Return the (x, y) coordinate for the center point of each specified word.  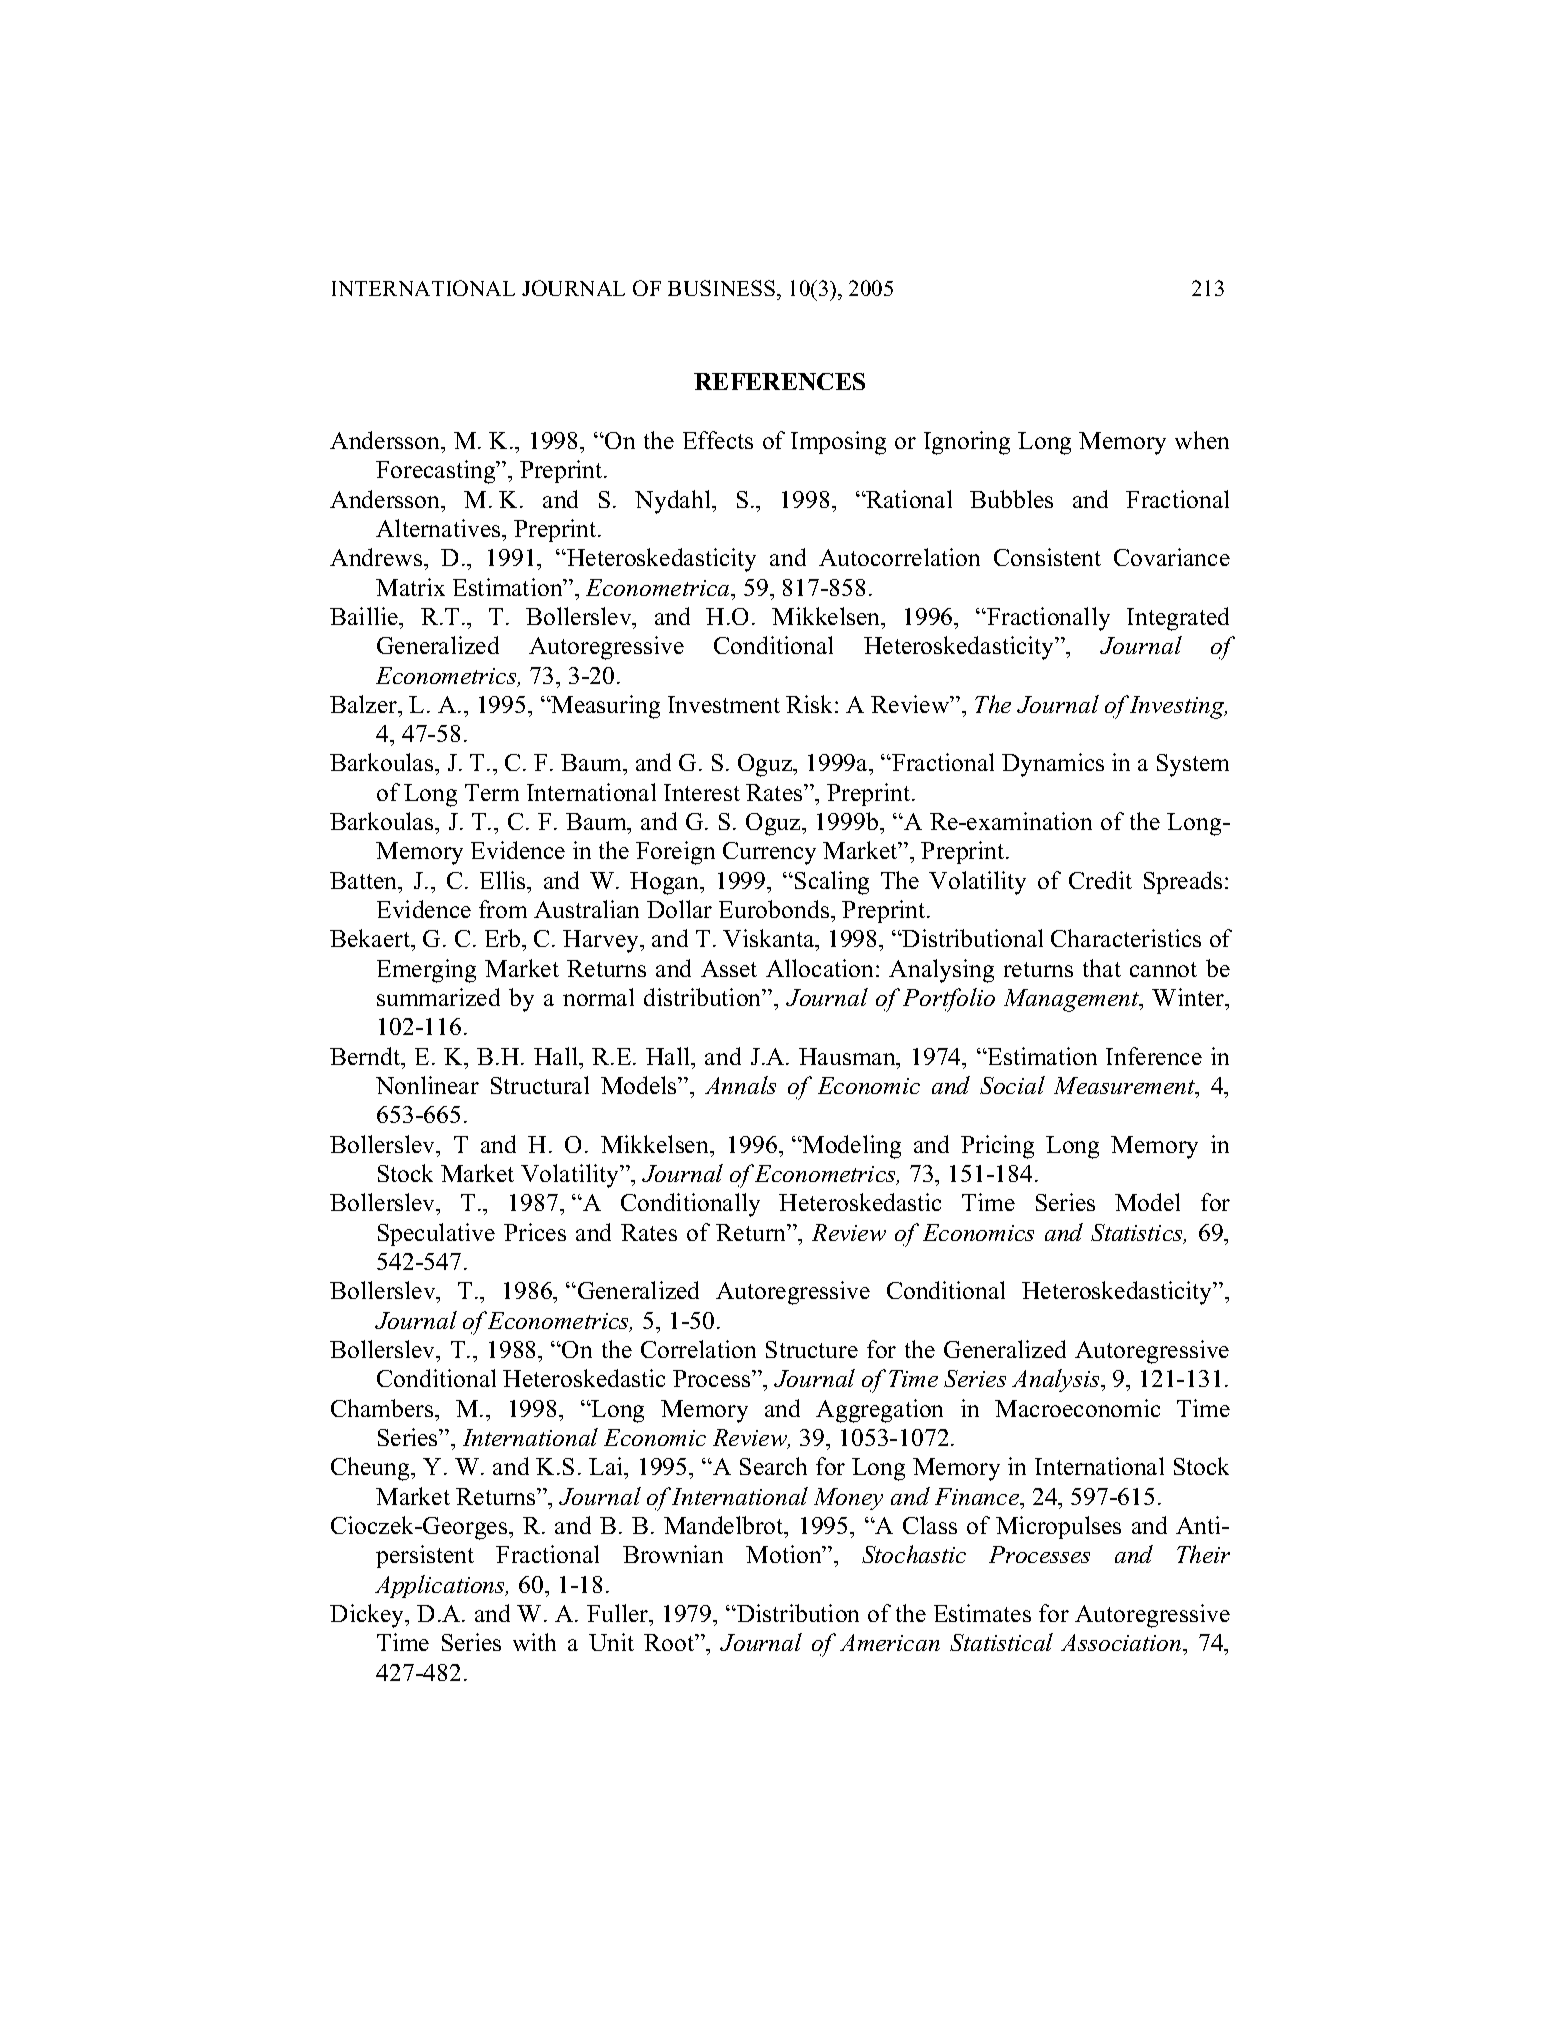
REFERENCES (779, 381)
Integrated (1178, 619)
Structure (812, 1349)
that (1102, 968)
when (1202, 440)
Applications (441, 1586)
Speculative (436, 1234)
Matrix (410, 587)
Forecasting (437, 472)
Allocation (821, 968)
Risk (811, 704)
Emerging (426, 971)
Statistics (1138, 1234)
